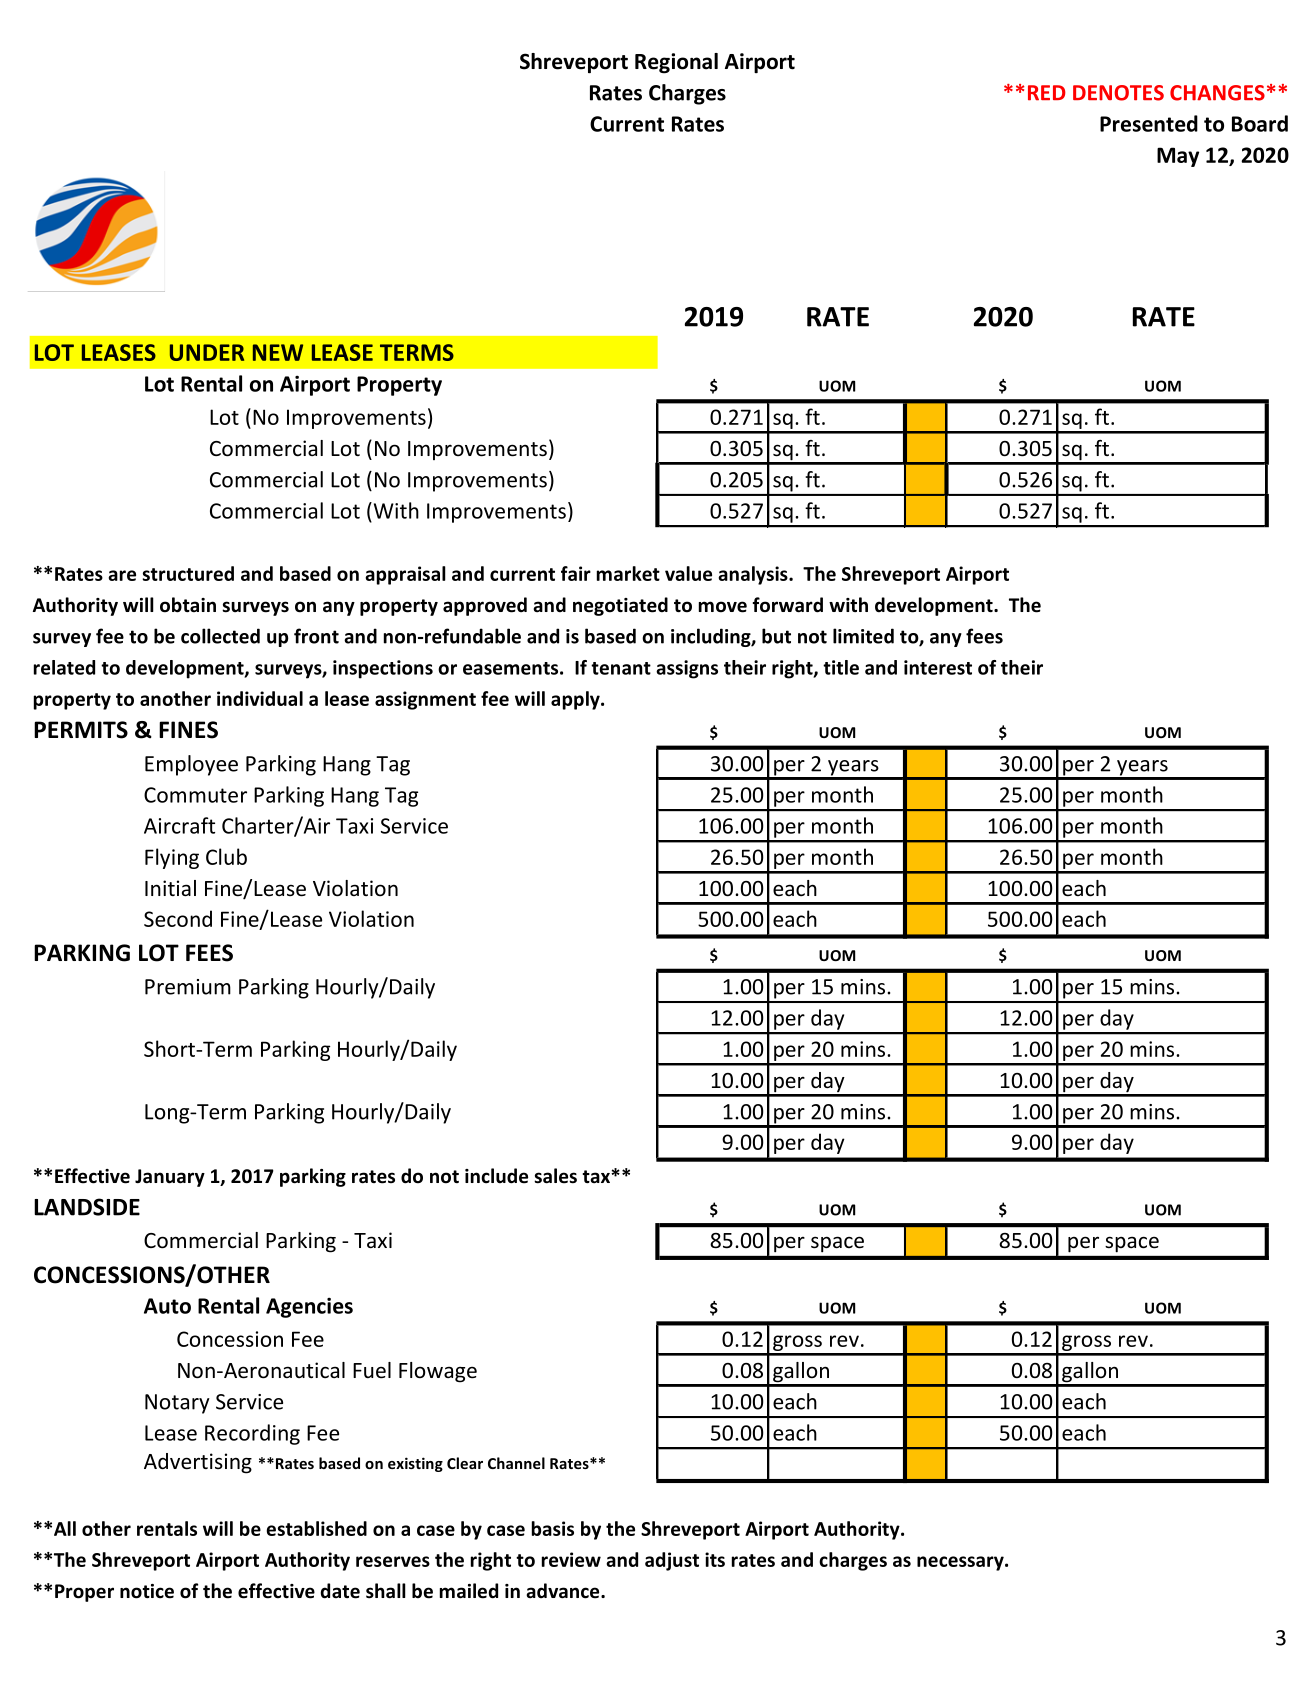  Describe the element at coordinates (555, 1176) in the screenshot. I see `sales` at that location.
